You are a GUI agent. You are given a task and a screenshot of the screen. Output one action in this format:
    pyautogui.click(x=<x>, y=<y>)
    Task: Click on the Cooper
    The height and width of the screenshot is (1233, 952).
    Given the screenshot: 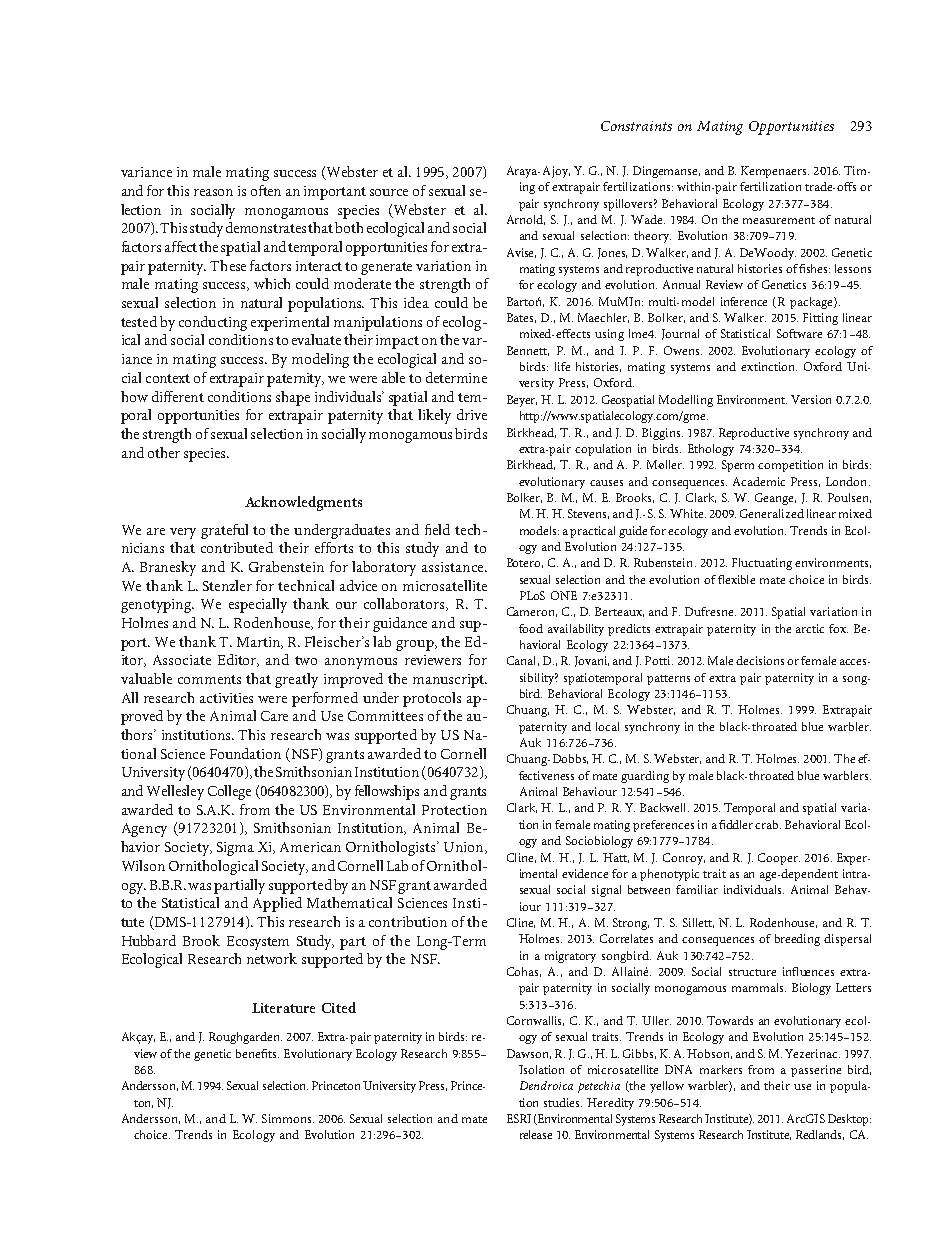 What is the action you would take?
    pyautogui.click(x=779, y=859)
